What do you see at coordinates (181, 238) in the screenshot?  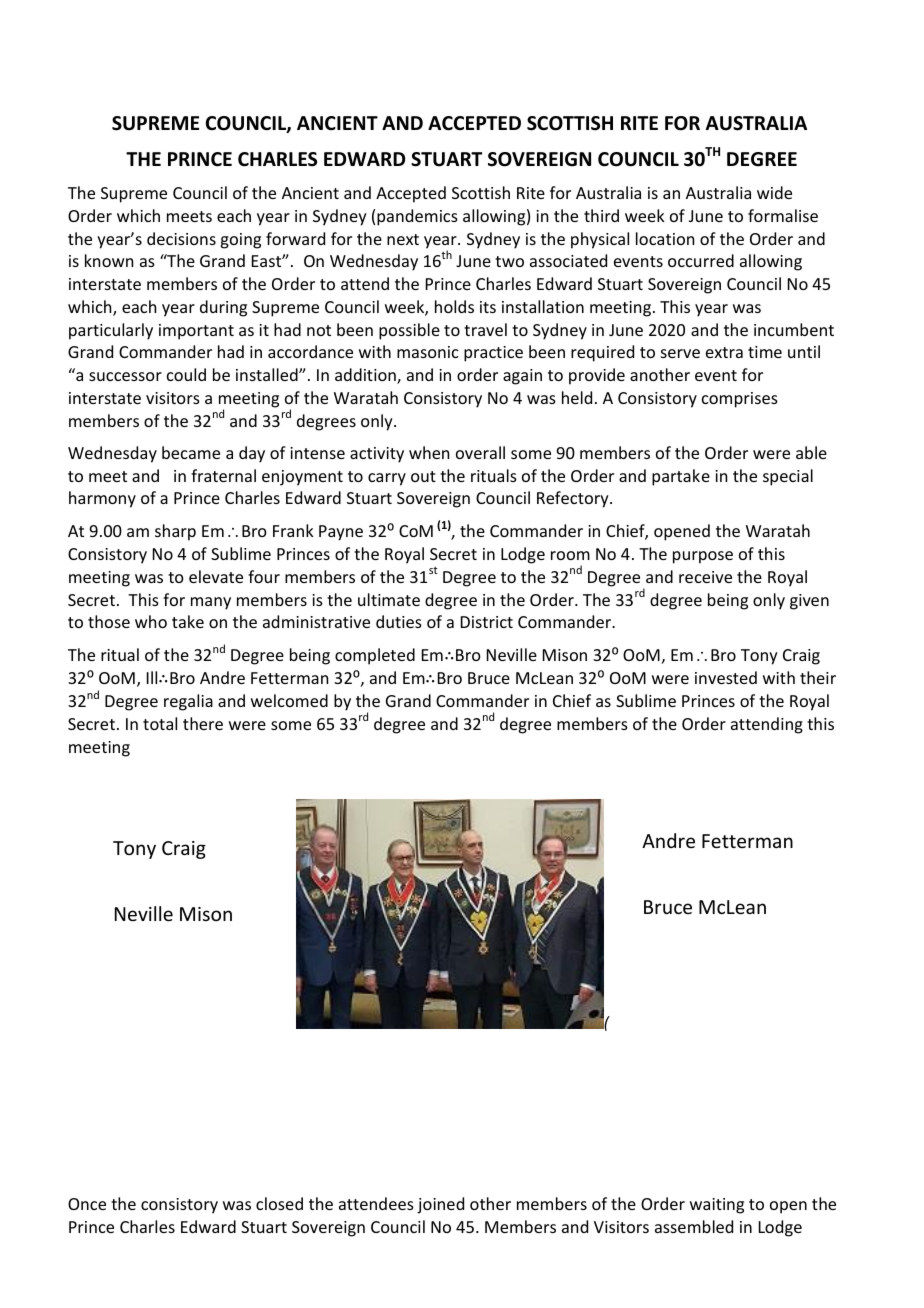 I see `decisions` at bounding box center [181, 238].
